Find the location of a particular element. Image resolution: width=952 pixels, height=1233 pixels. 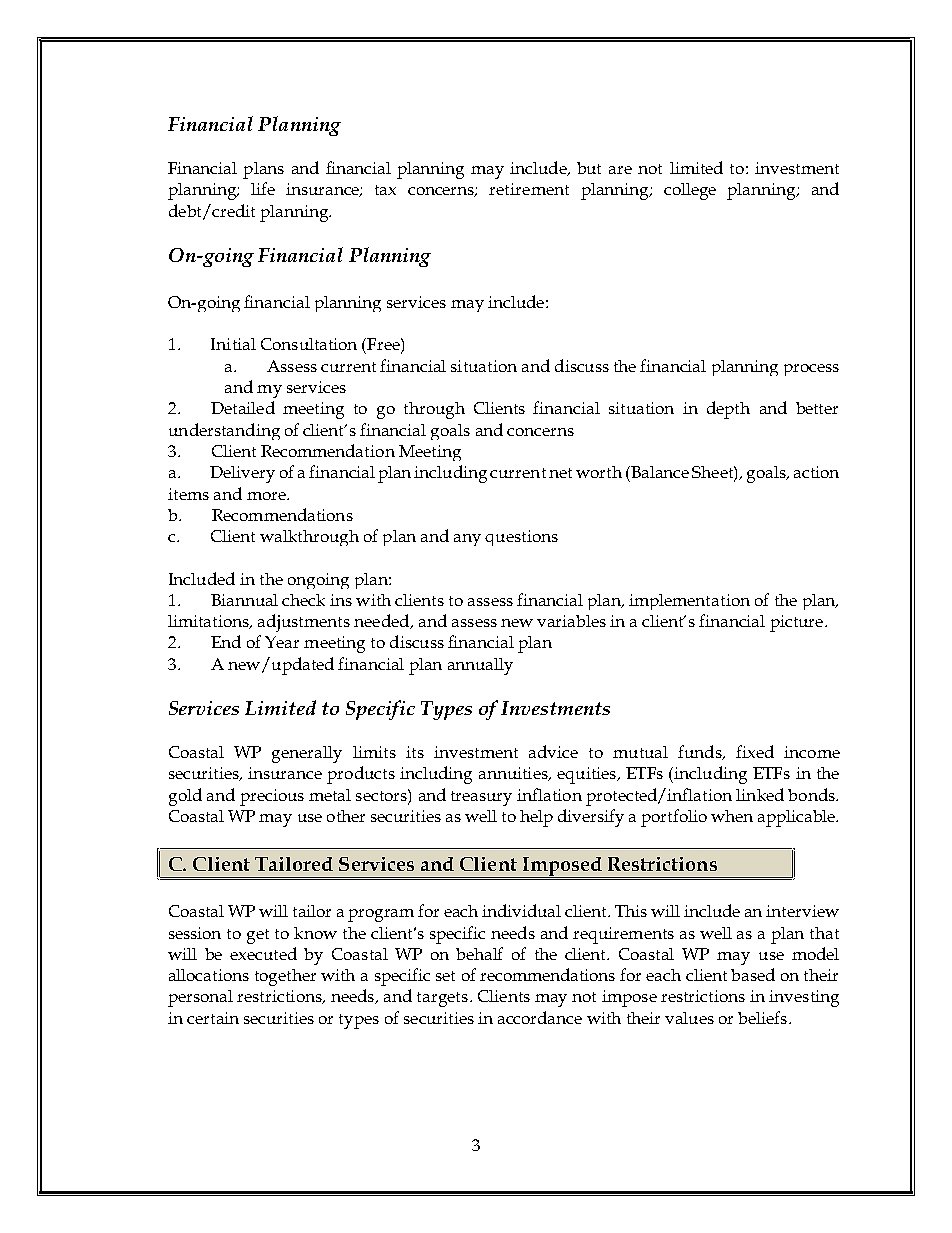

Detailed is located at coordinates (243, 407).
